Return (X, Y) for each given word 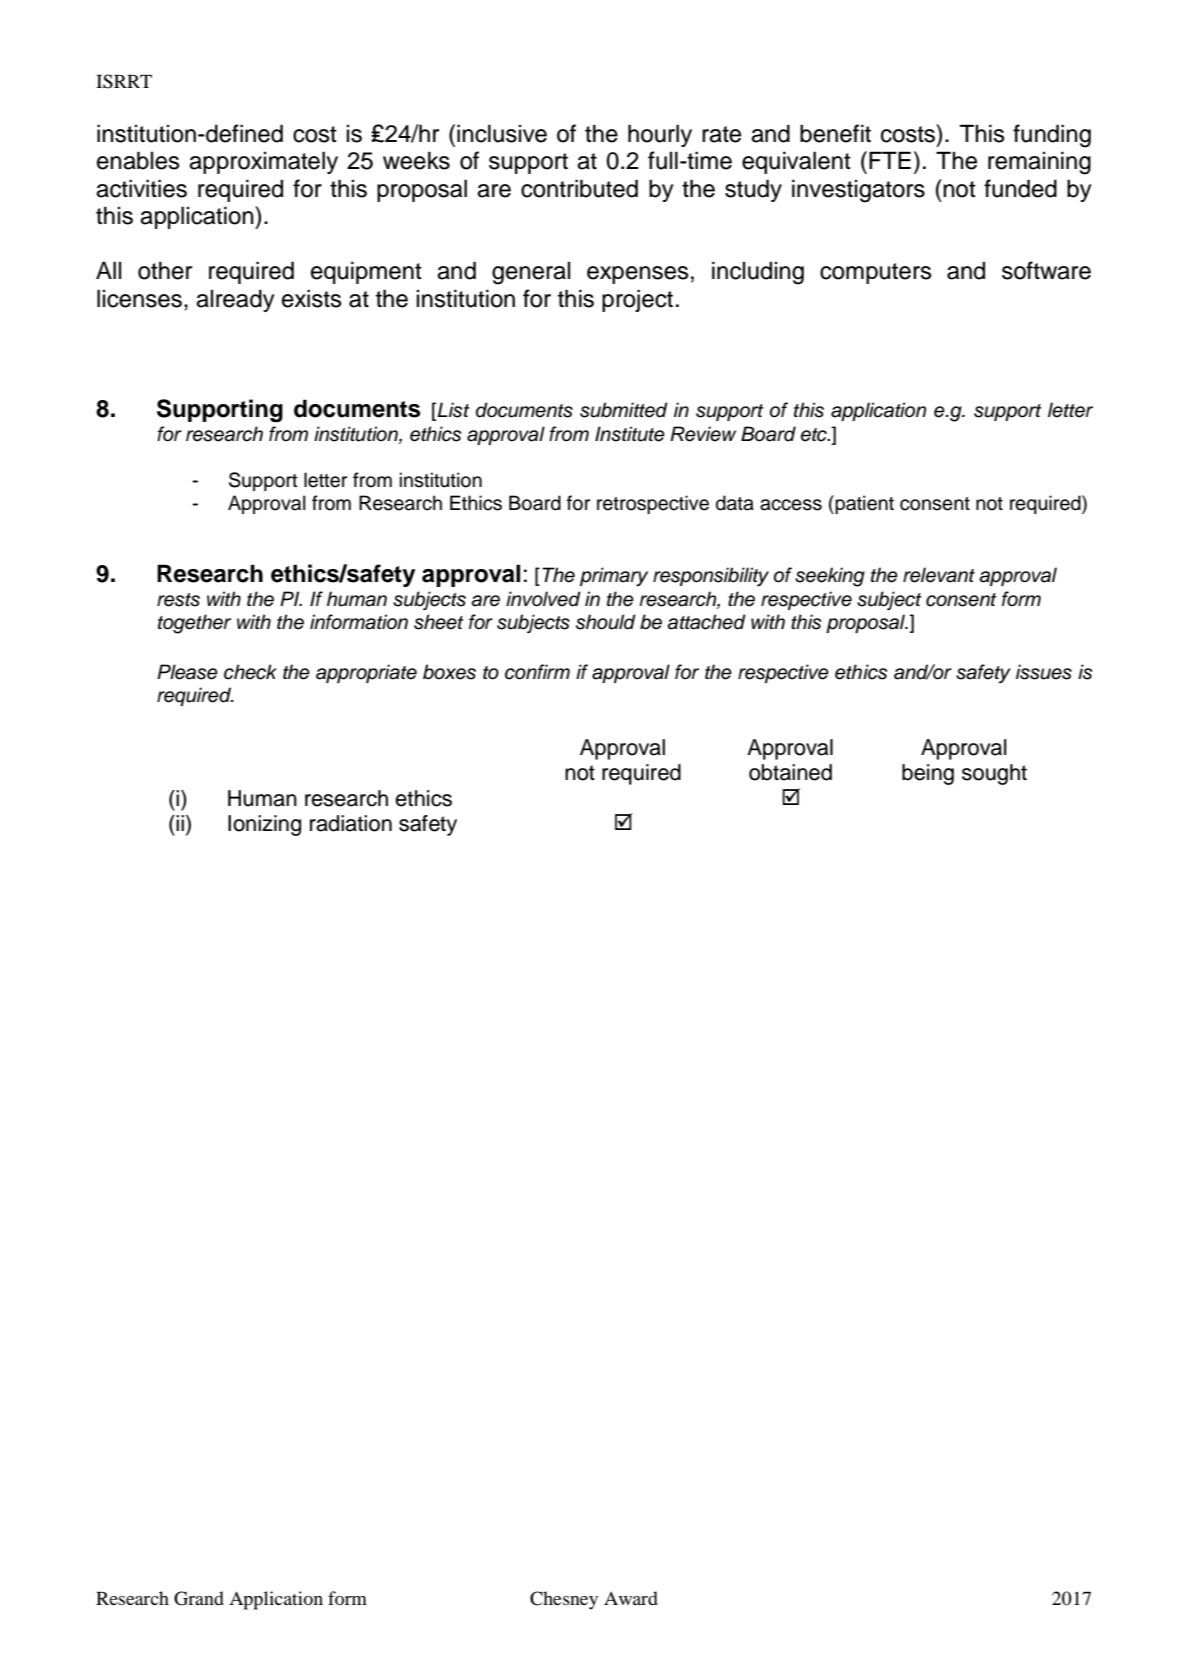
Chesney (564, 1600)
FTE (890, 160)
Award (631, 1598)
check (250, 672)
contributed (579, 188)
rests (178, 600)
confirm (537, 672)
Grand (199, 1598)
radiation (351, 823)
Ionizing (264, 825)
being (928, 774)
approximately (263, 162)
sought (994, 774)
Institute (630, 434)
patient (863, 504)
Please (187, 672)
